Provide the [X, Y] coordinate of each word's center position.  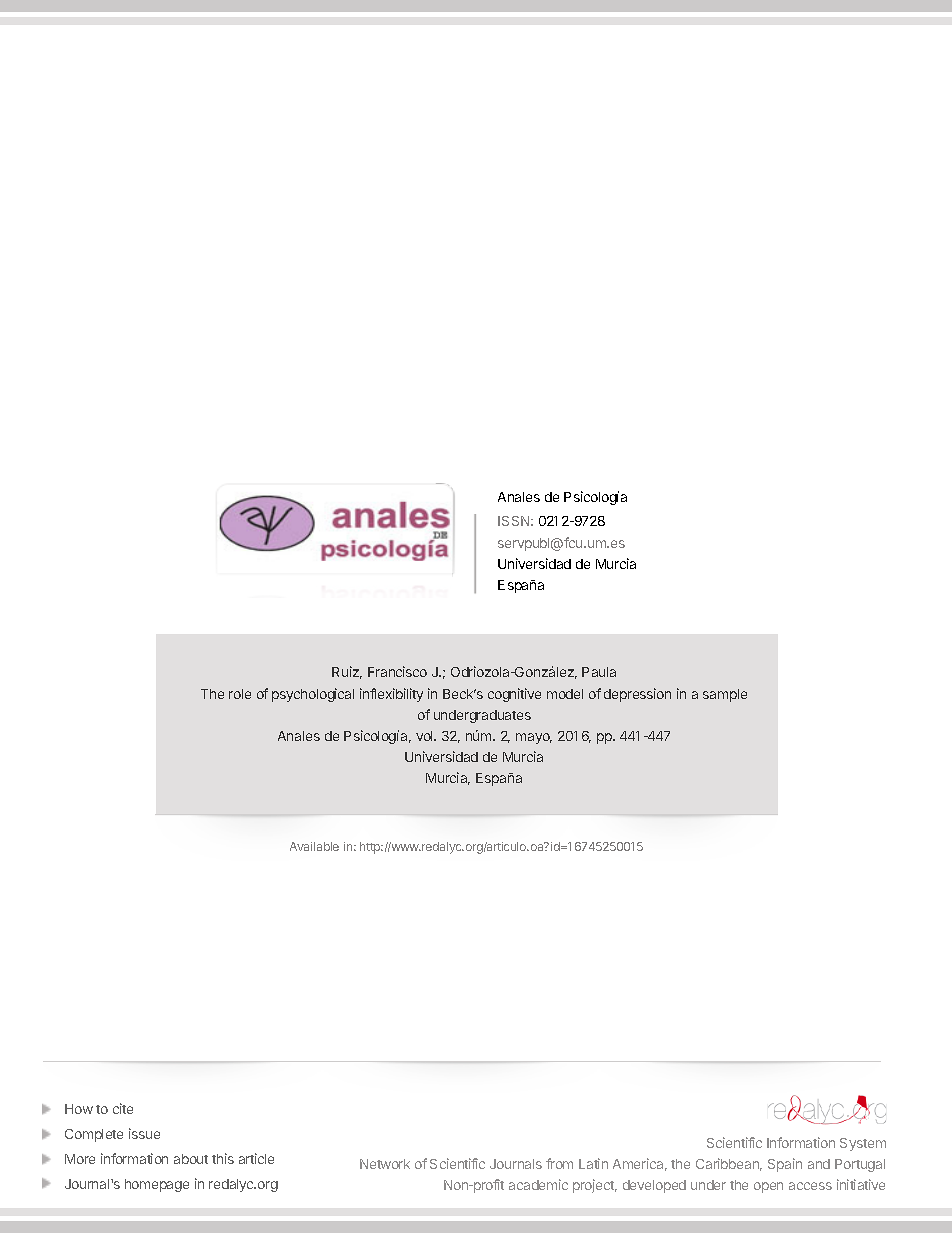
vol [425, 736]
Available [314, 846]
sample [725, 695]
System [863, 1144]
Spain [785, 1165]
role [240, 694]
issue [144, 1133]
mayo [534, 738]
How [79, 1109]
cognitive [514, 695]
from [559, 1163]
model [565, 694]
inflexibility [391, 695]
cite [123, 1108]
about [191, 1159]
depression [637, 695]
